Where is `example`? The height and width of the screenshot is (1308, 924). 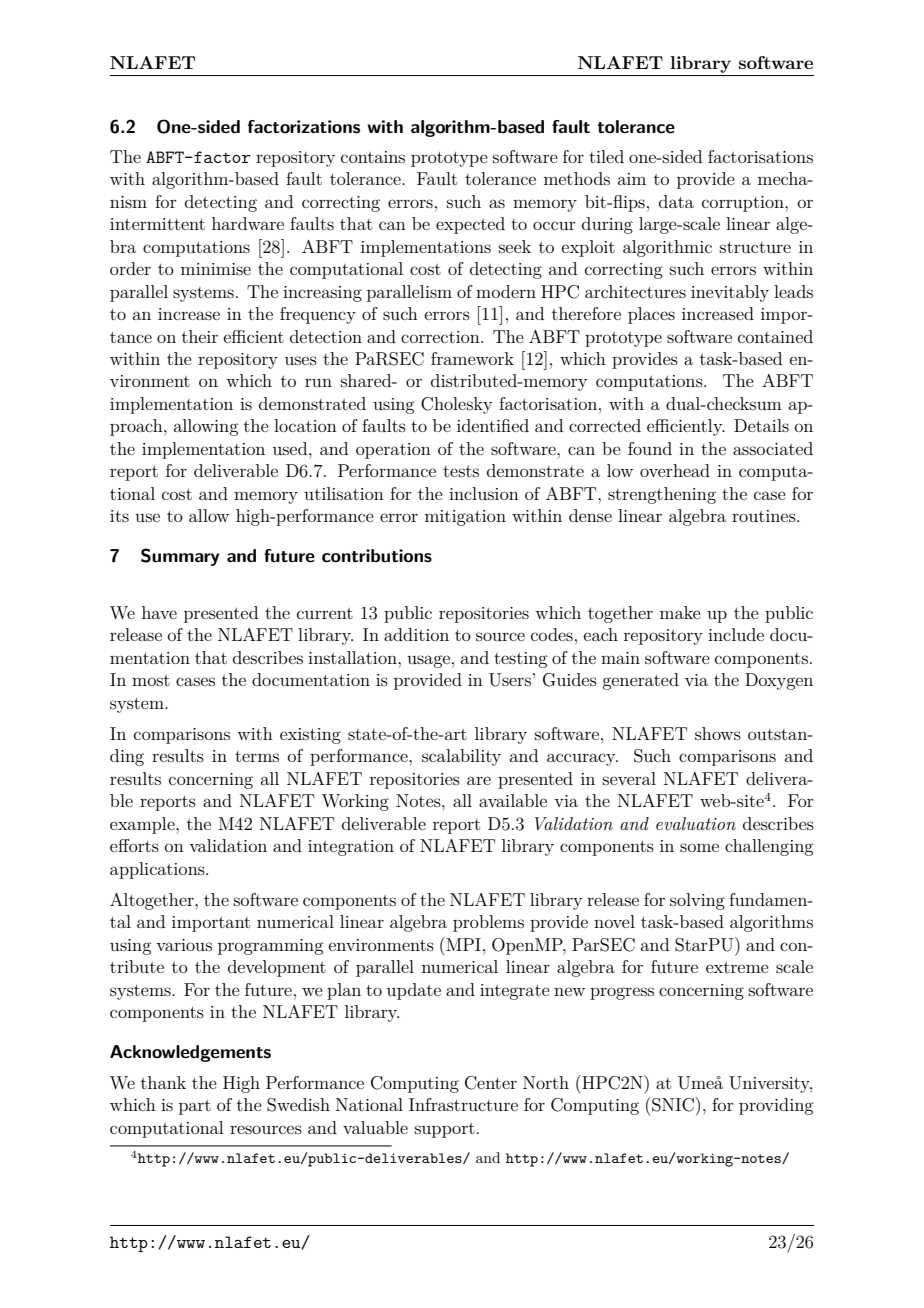 example is located at coordinates (143, 825).
